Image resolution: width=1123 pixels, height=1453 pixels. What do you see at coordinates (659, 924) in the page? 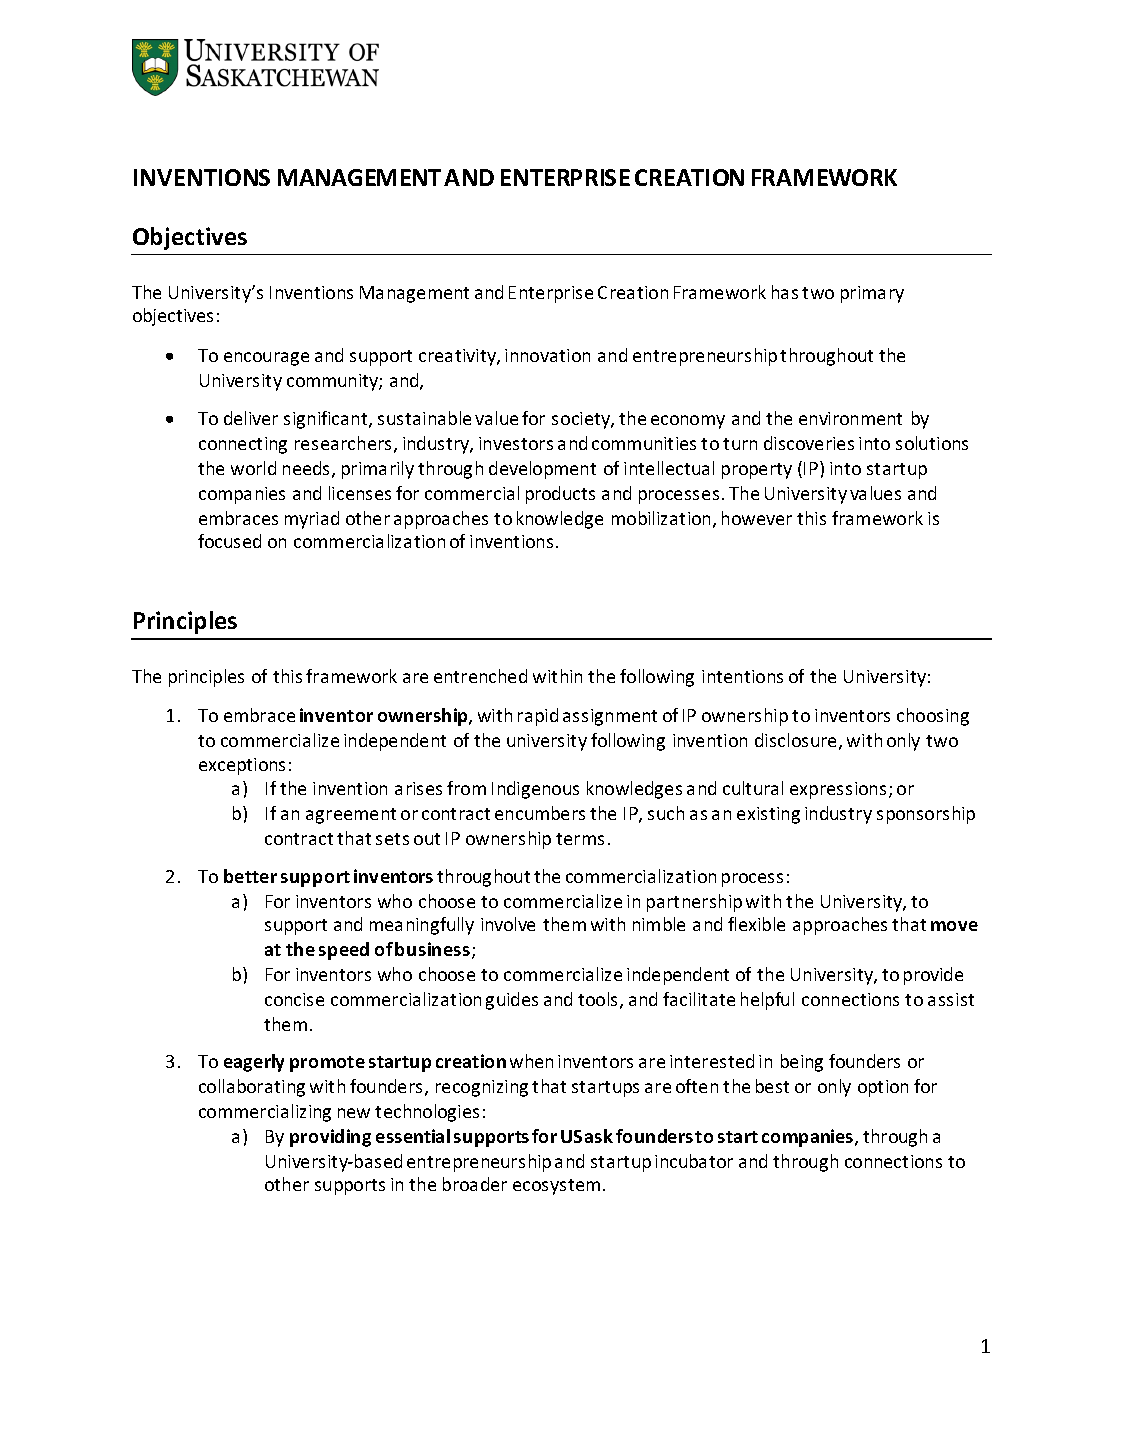
I see `nimble` at bounding box center [659, 924].
